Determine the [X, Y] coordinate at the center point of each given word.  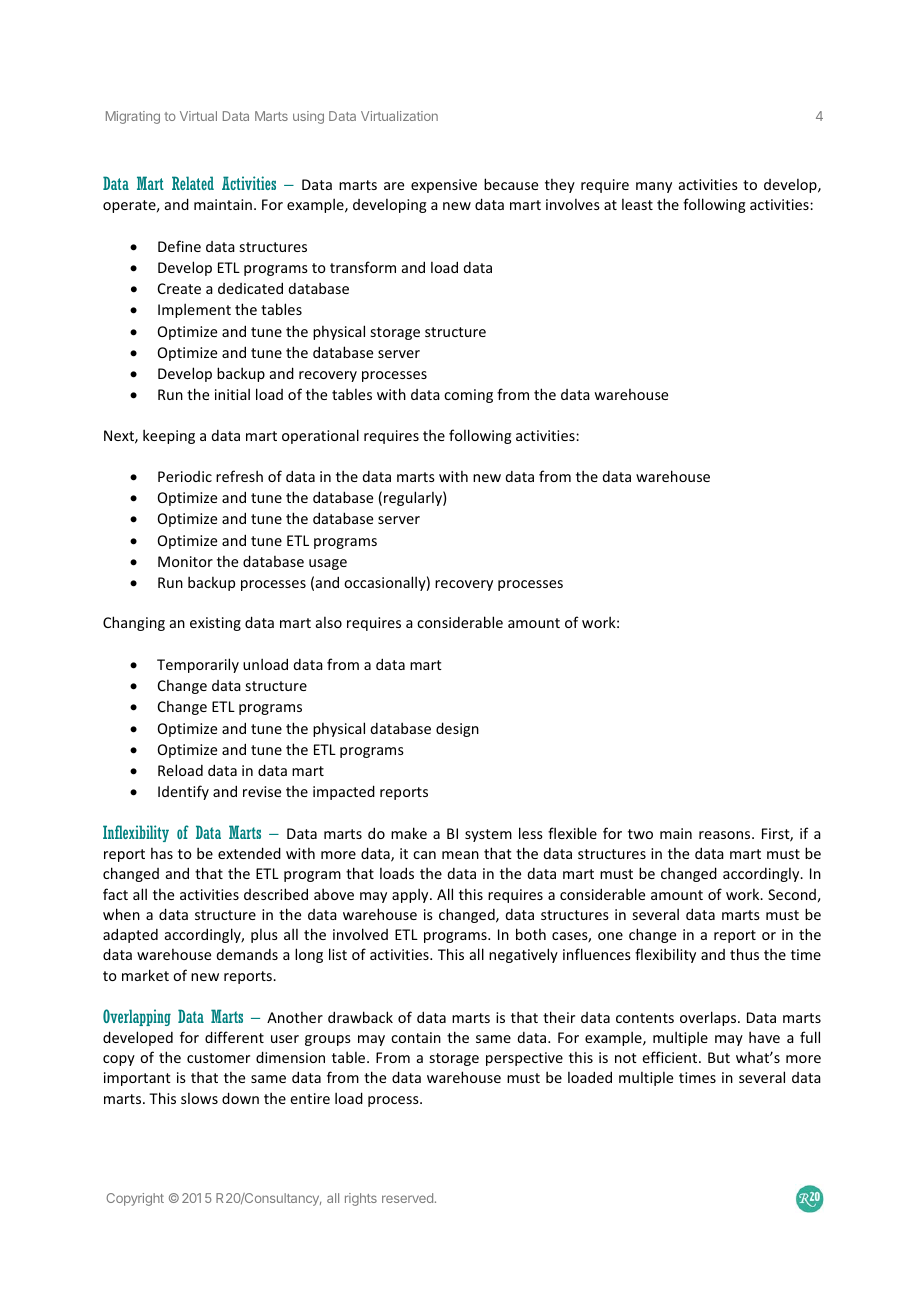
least [637, 204]
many [654, 187]
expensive [444, 186]
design [457, 729]
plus [264, 936]
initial [232, 394]
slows [199, 1098]
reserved [407, 1198]
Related [193, 183]
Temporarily [198, 665]
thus [744, 954]
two [640, 834]
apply [411, 895]
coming [468, 396]
